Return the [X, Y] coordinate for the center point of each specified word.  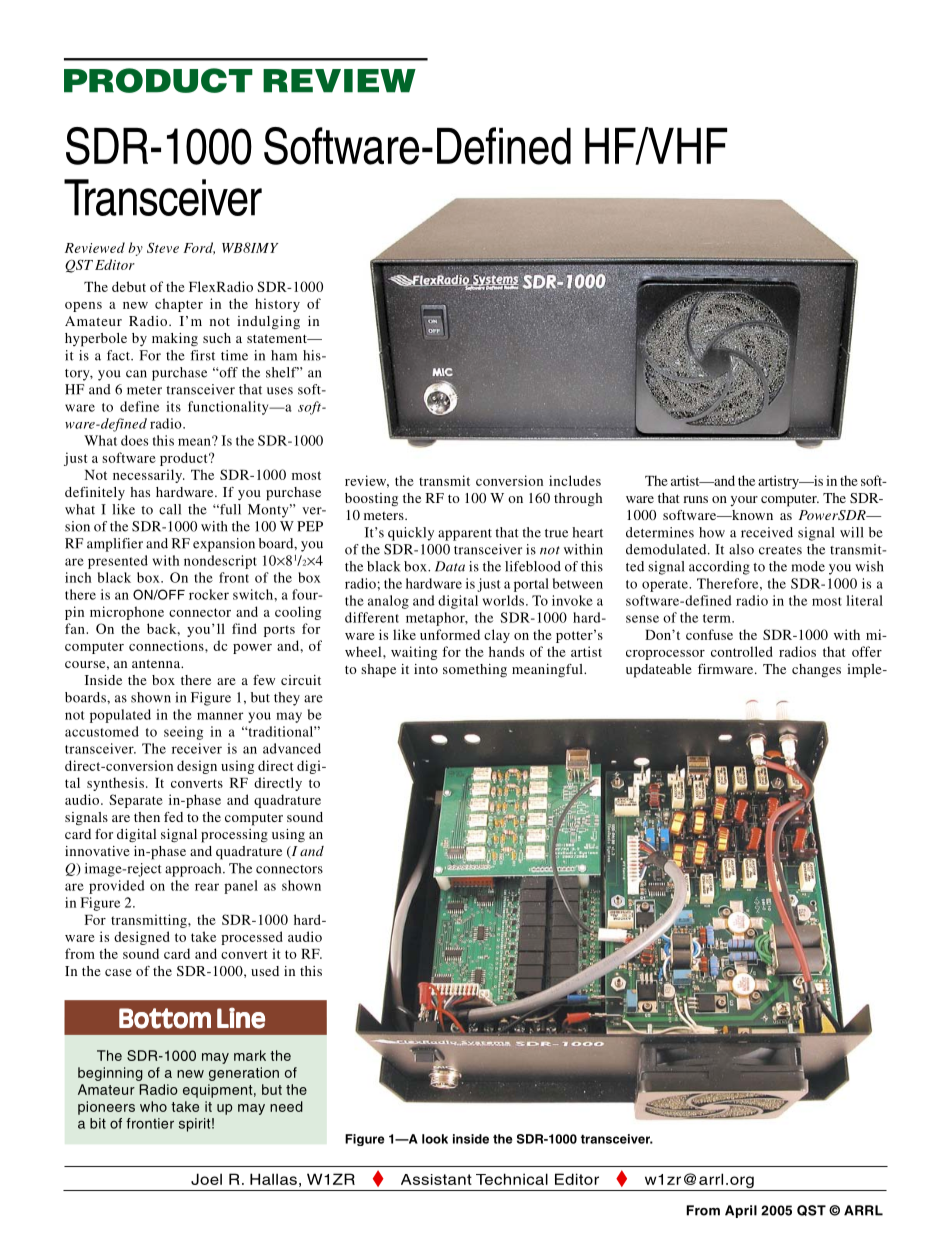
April [741, 1211]
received [767, 532]
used [265, 971]
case [118, 972]
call [170, 509]
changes [816, 671]
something [475, 671]
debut [129, 286]
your [744, 501]
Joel [206, 1179]
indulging [268, 323]
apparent [465, 535]
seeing [183, 733]
